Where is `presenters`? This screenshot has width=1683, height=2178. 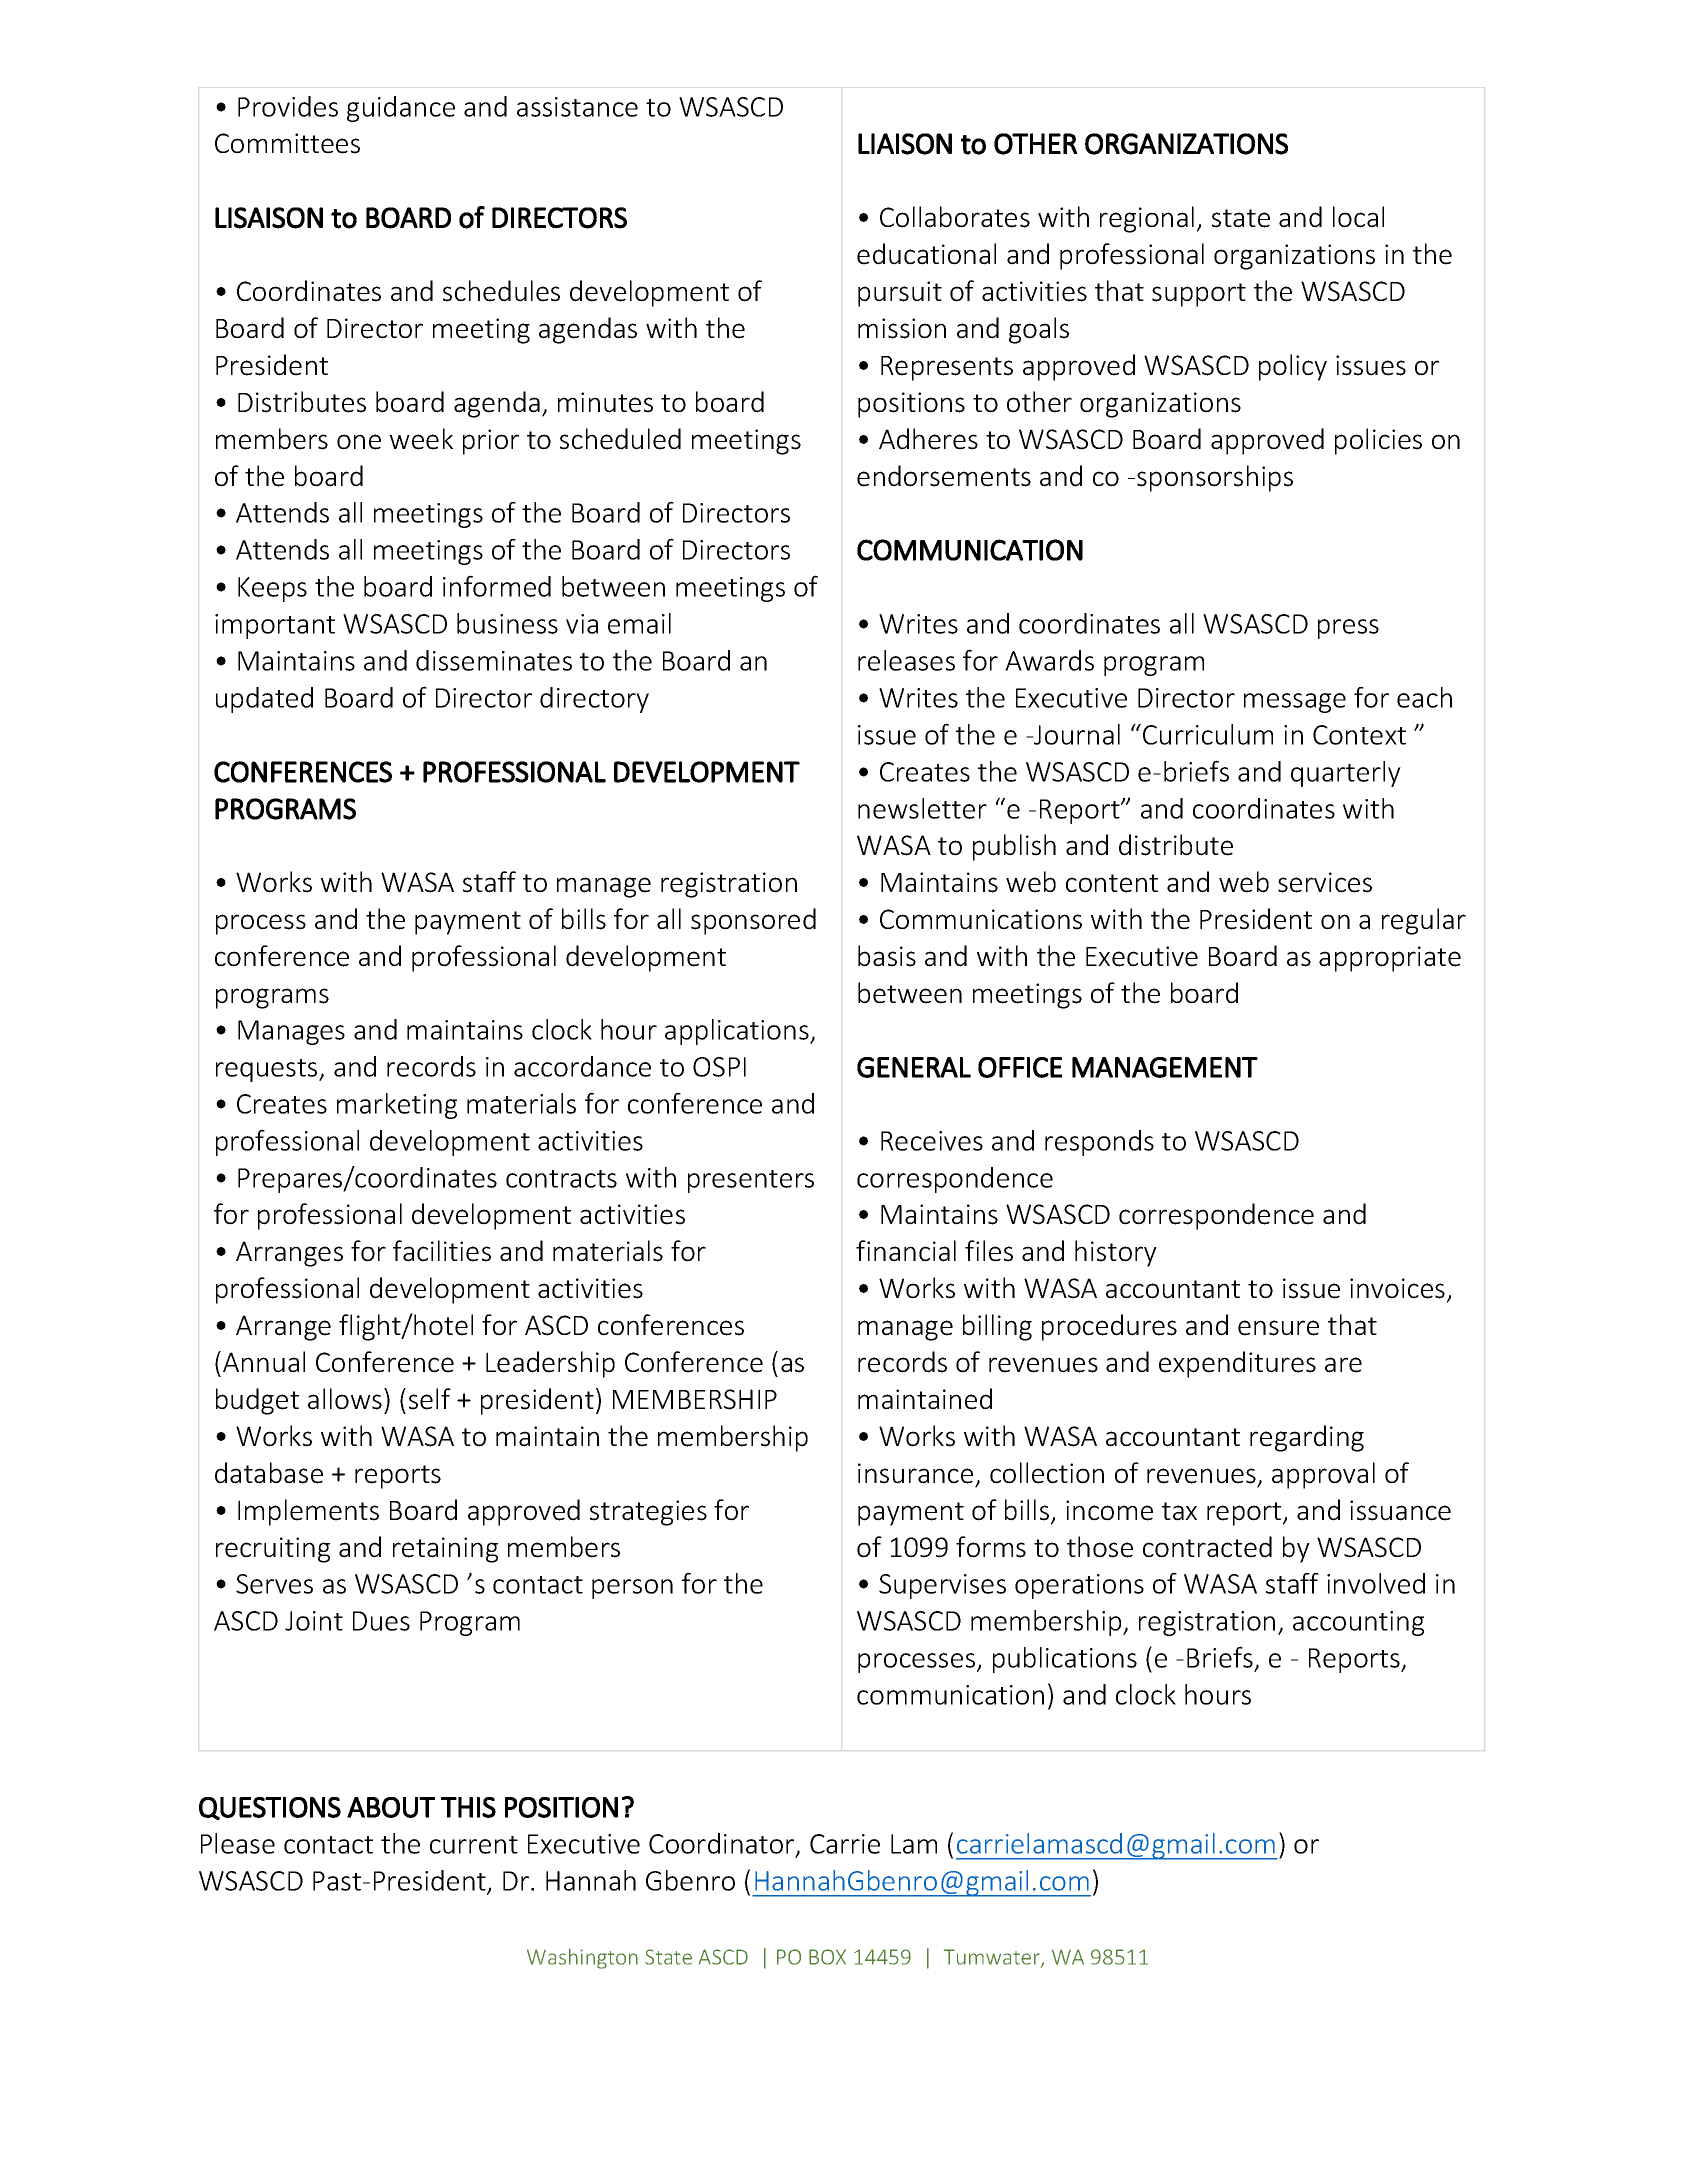 presenters is located at coordinates (751, 1181).
